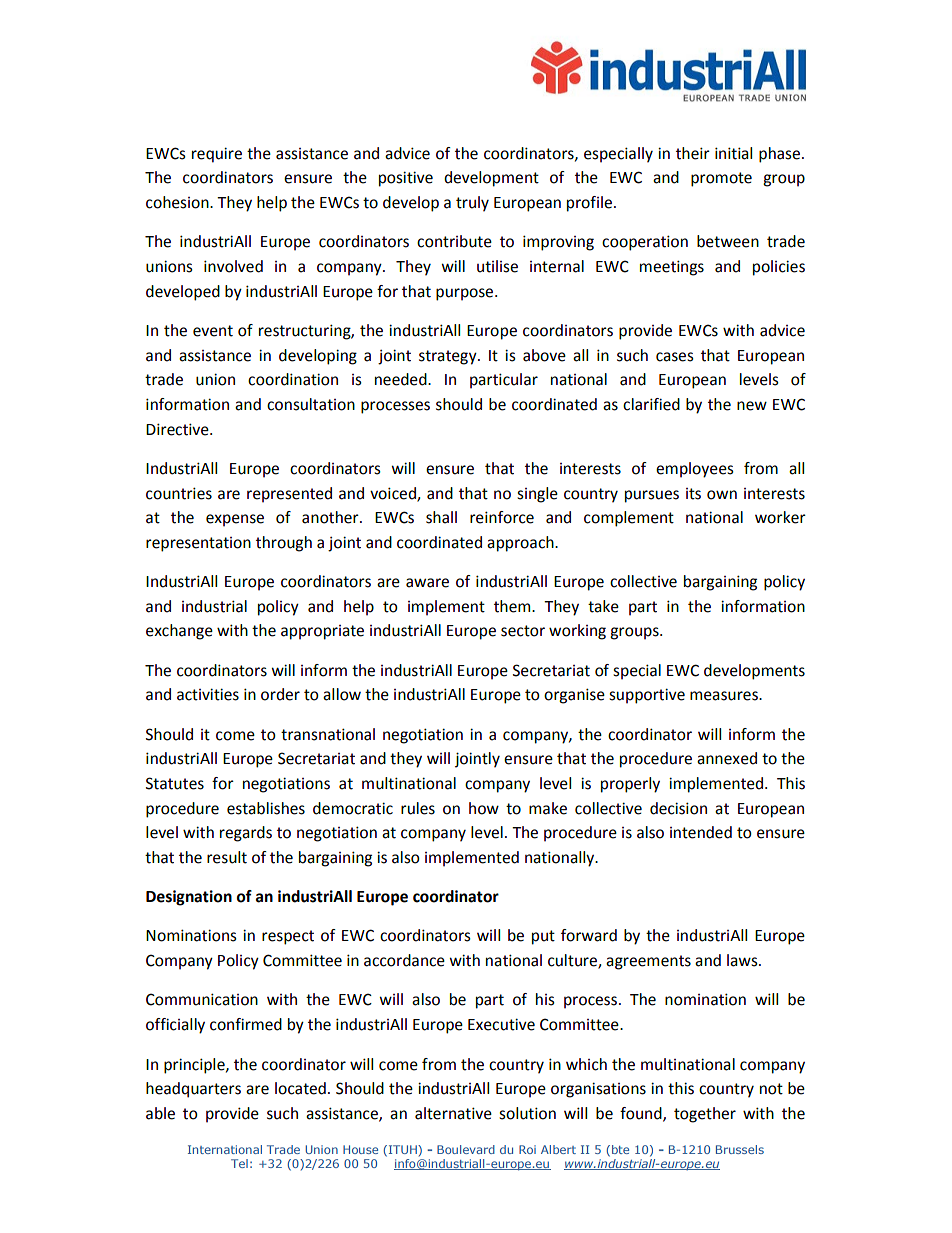 The height and width of the document is (1233, 952). Describe the element at coordinates (727, 758) in the document. I see `annexed` at that location.
